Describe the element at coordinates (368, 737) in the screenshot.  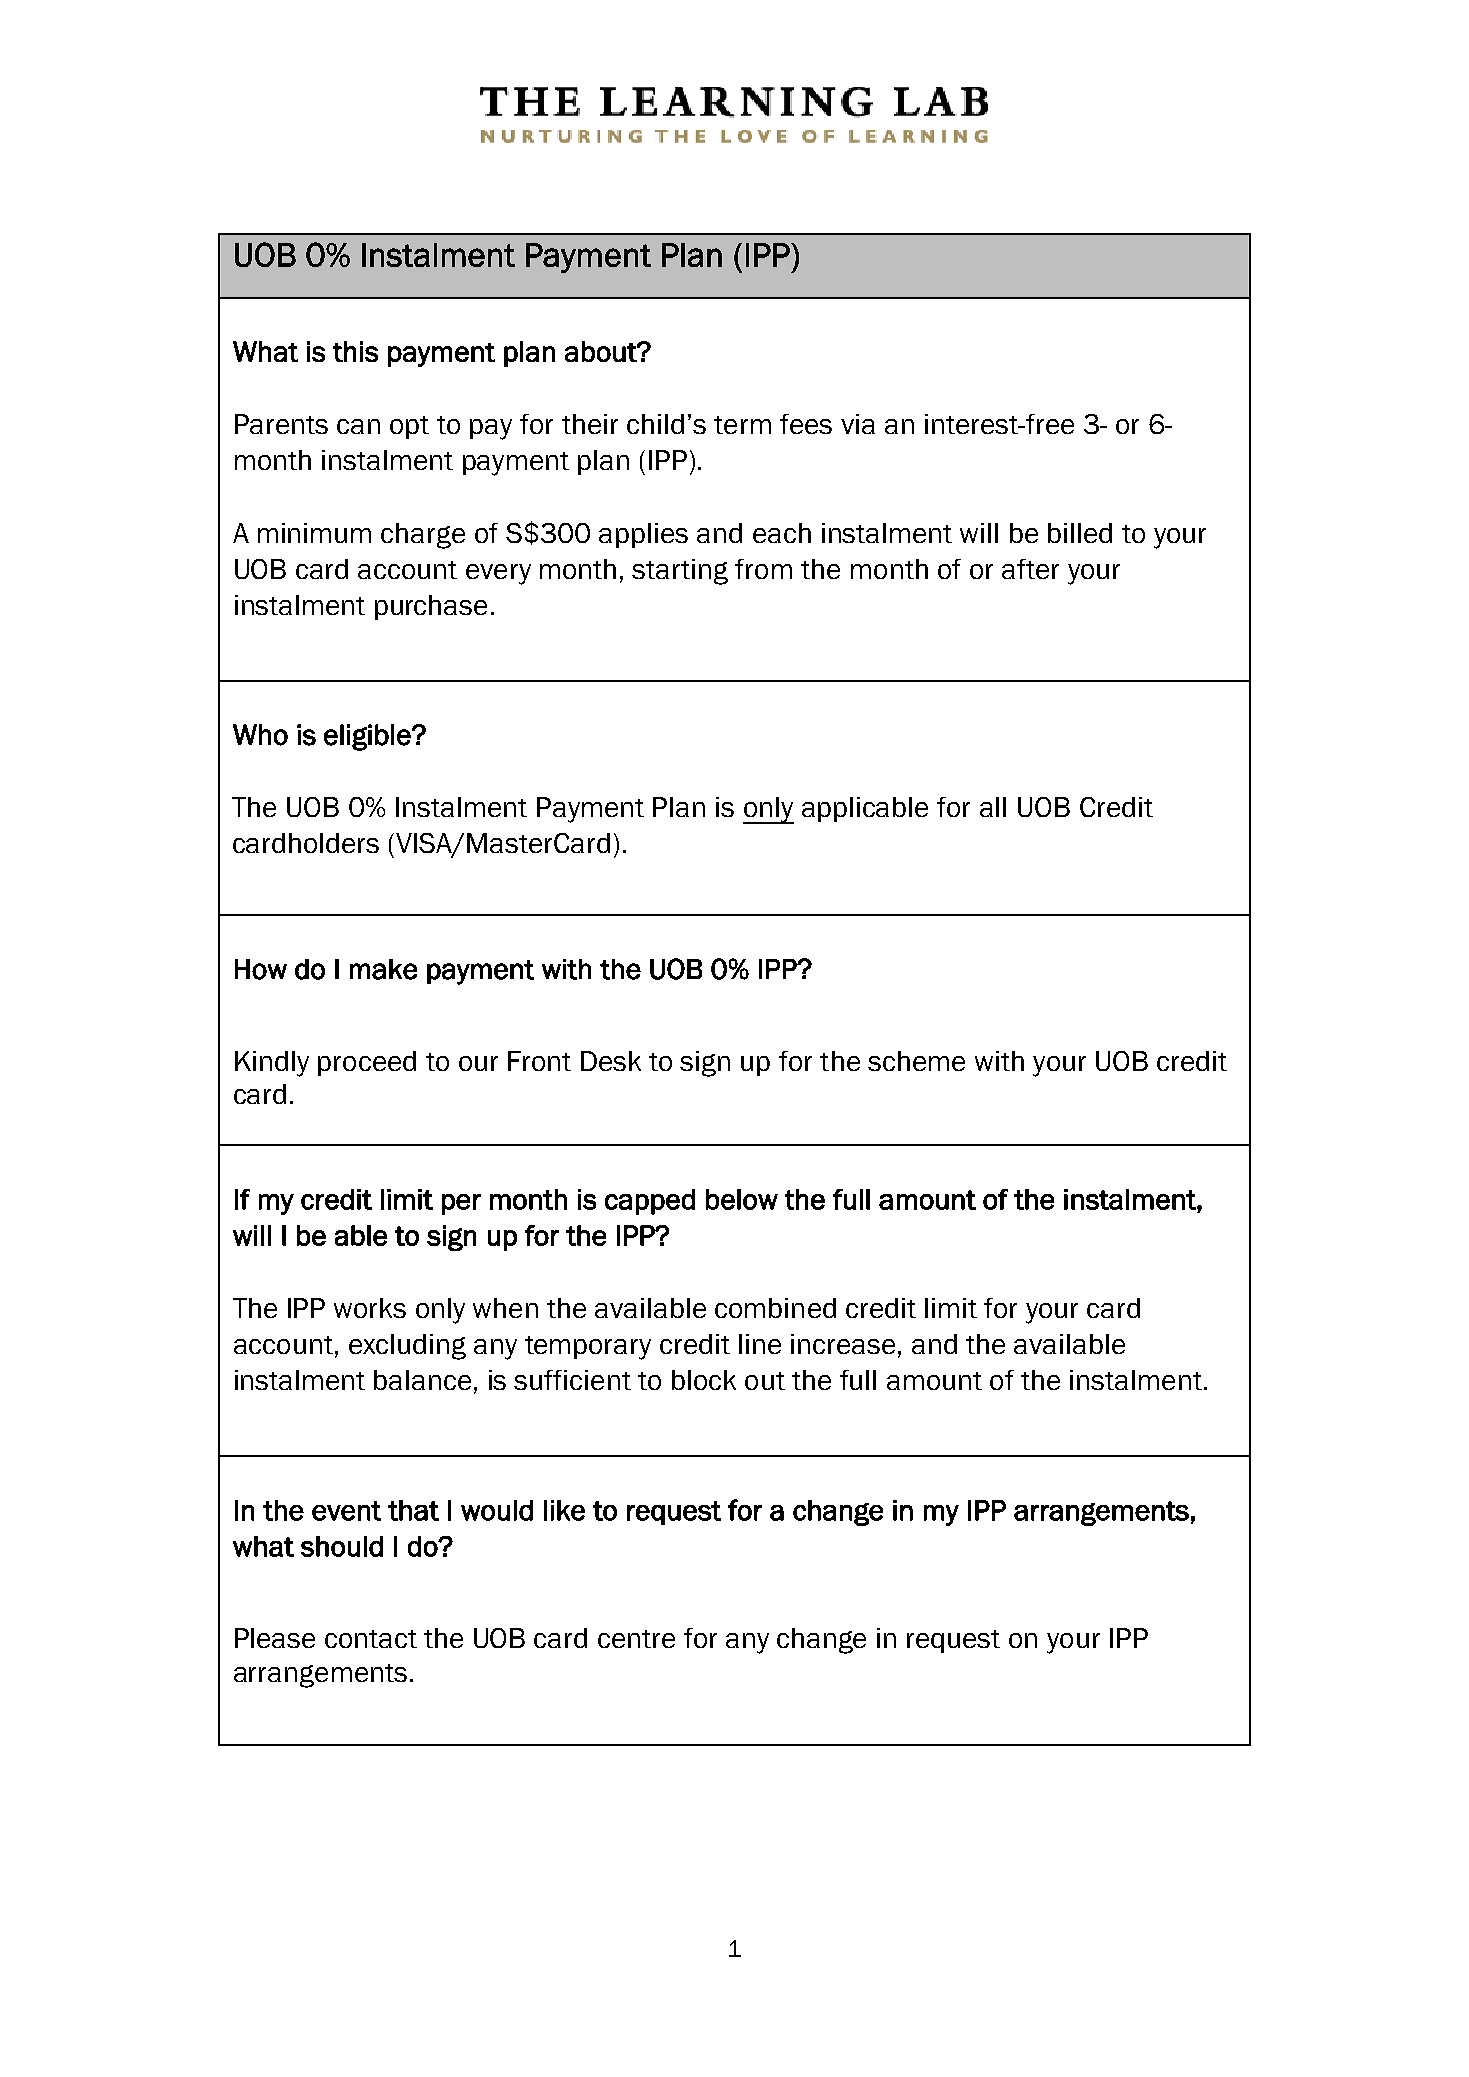
I see `eligible` at that location.
